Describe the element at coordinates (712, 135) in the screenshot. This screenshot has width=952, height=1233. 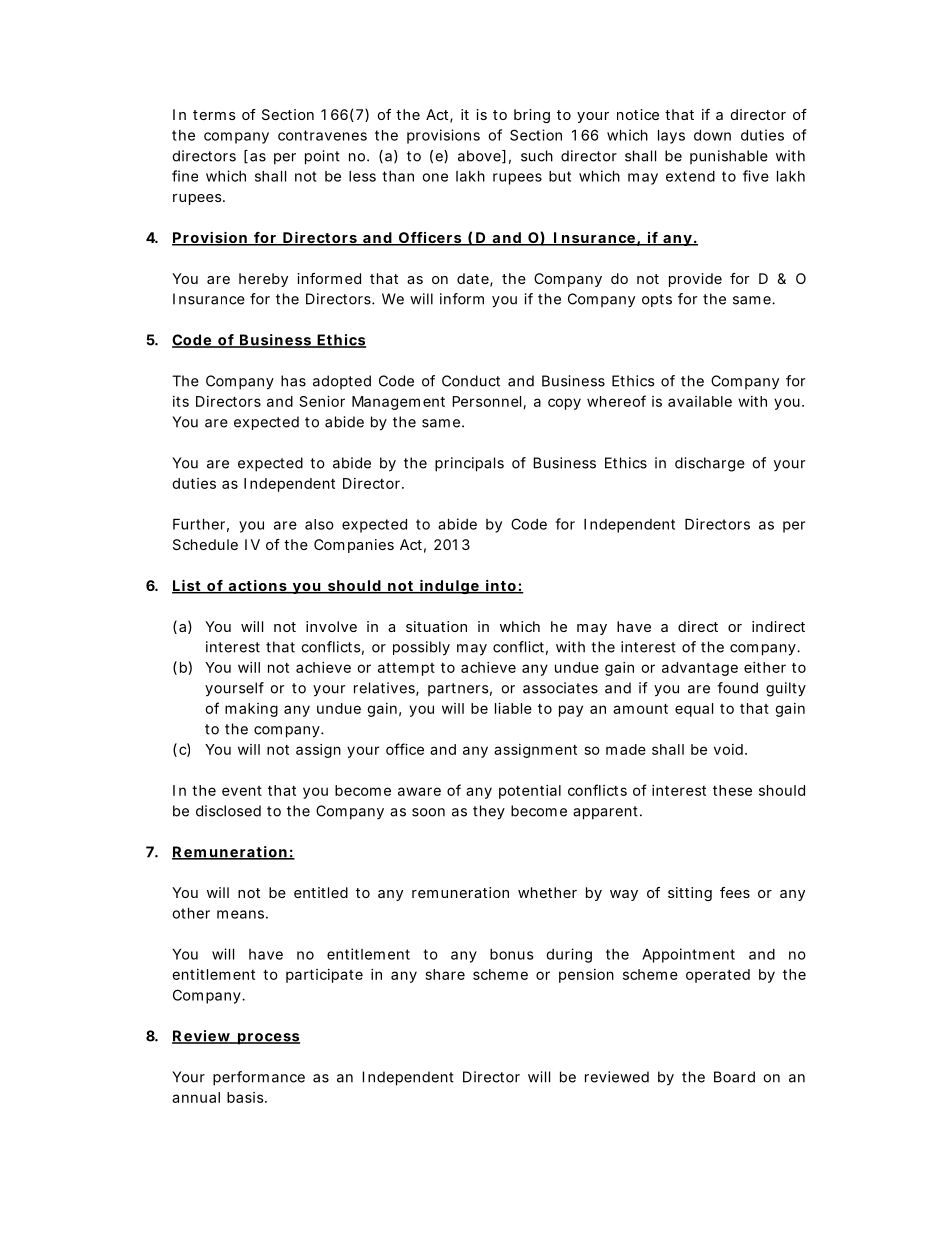
I see `down` at that location.
